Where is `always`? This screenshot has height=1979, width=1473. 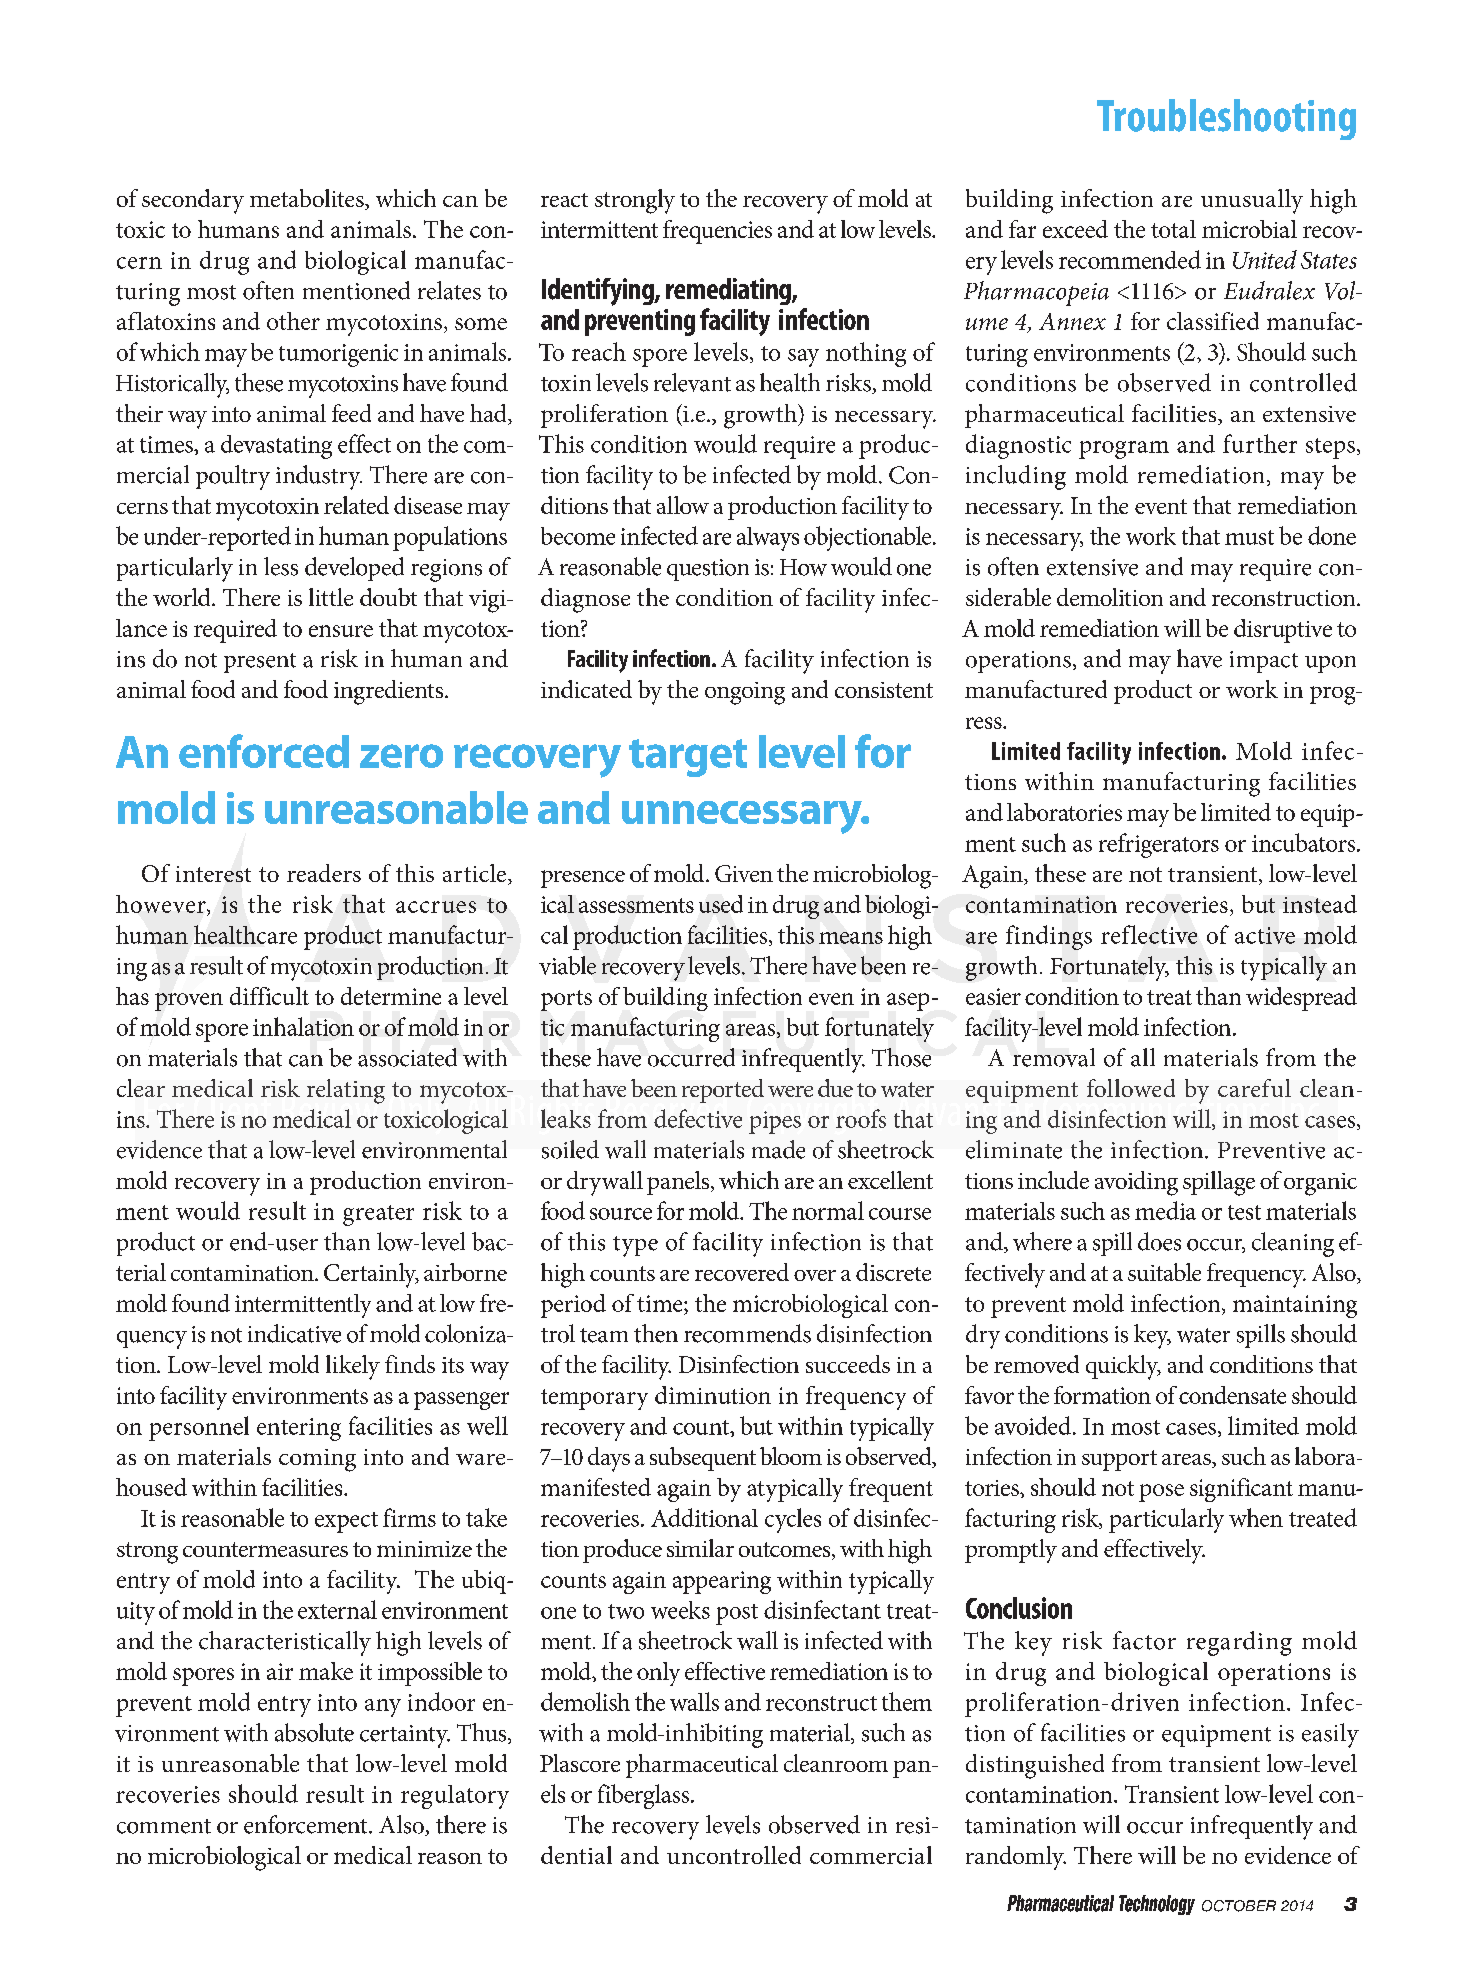 always is located at coordinates (768, 539).
